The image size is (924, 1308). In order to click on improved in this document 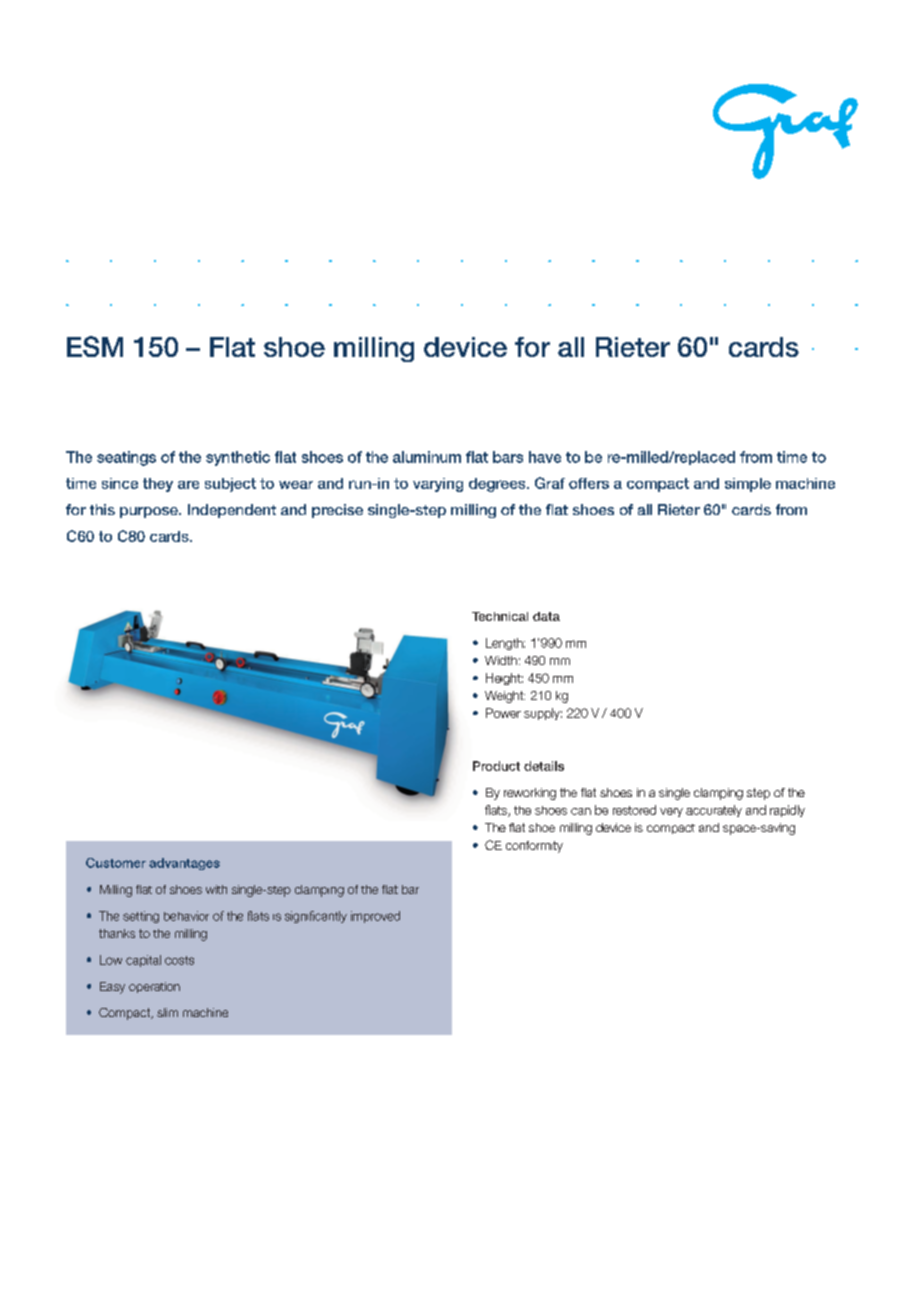, I will do `click(375, 917)`.
